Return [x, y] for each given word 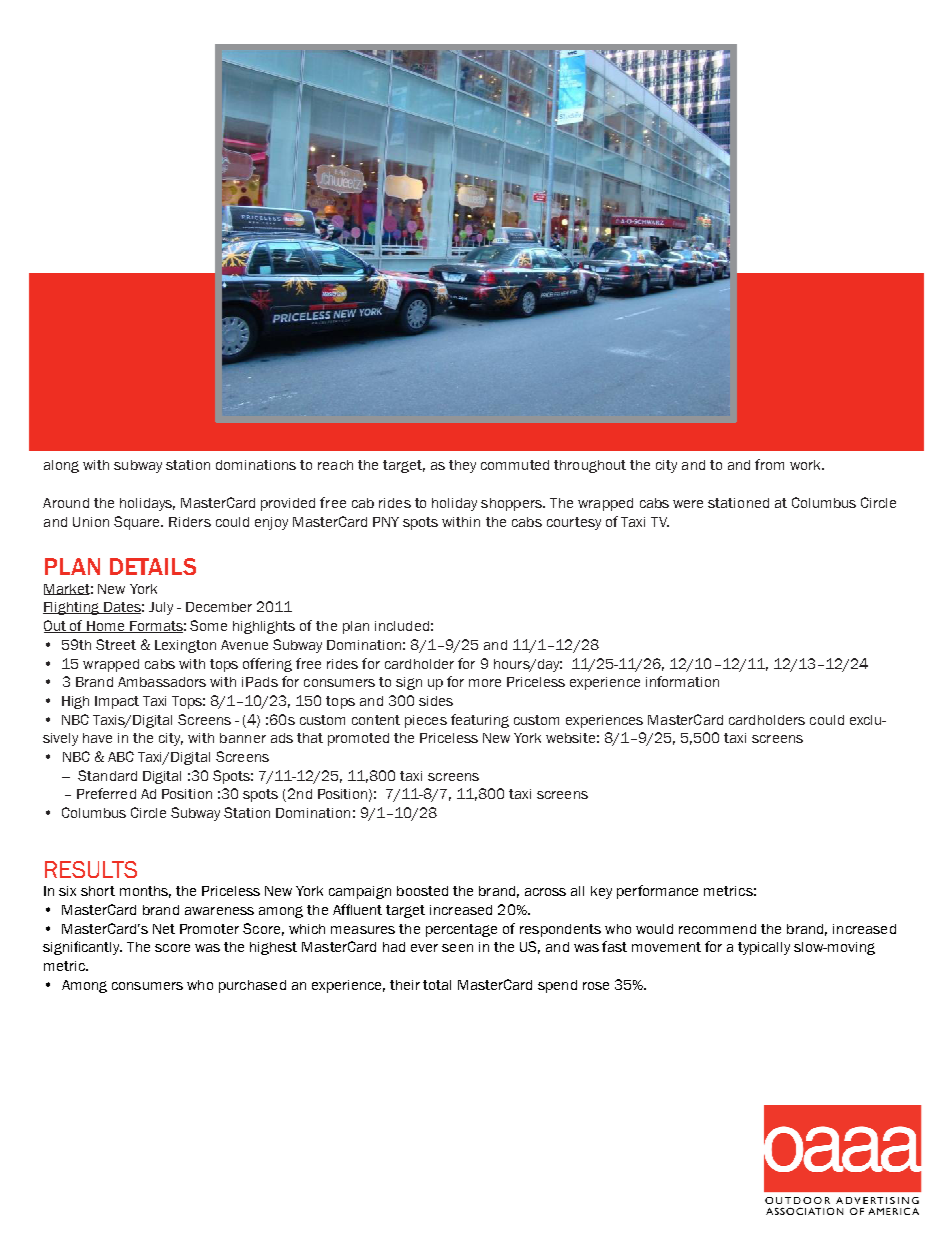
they [462, 466]
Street [116, 644]
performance [657, 892]
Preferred [106, 793]
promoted [358, 739]
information [682, 681]
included [402, 626]
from [769, 464]
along [61, 466]
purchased [252, 986]
